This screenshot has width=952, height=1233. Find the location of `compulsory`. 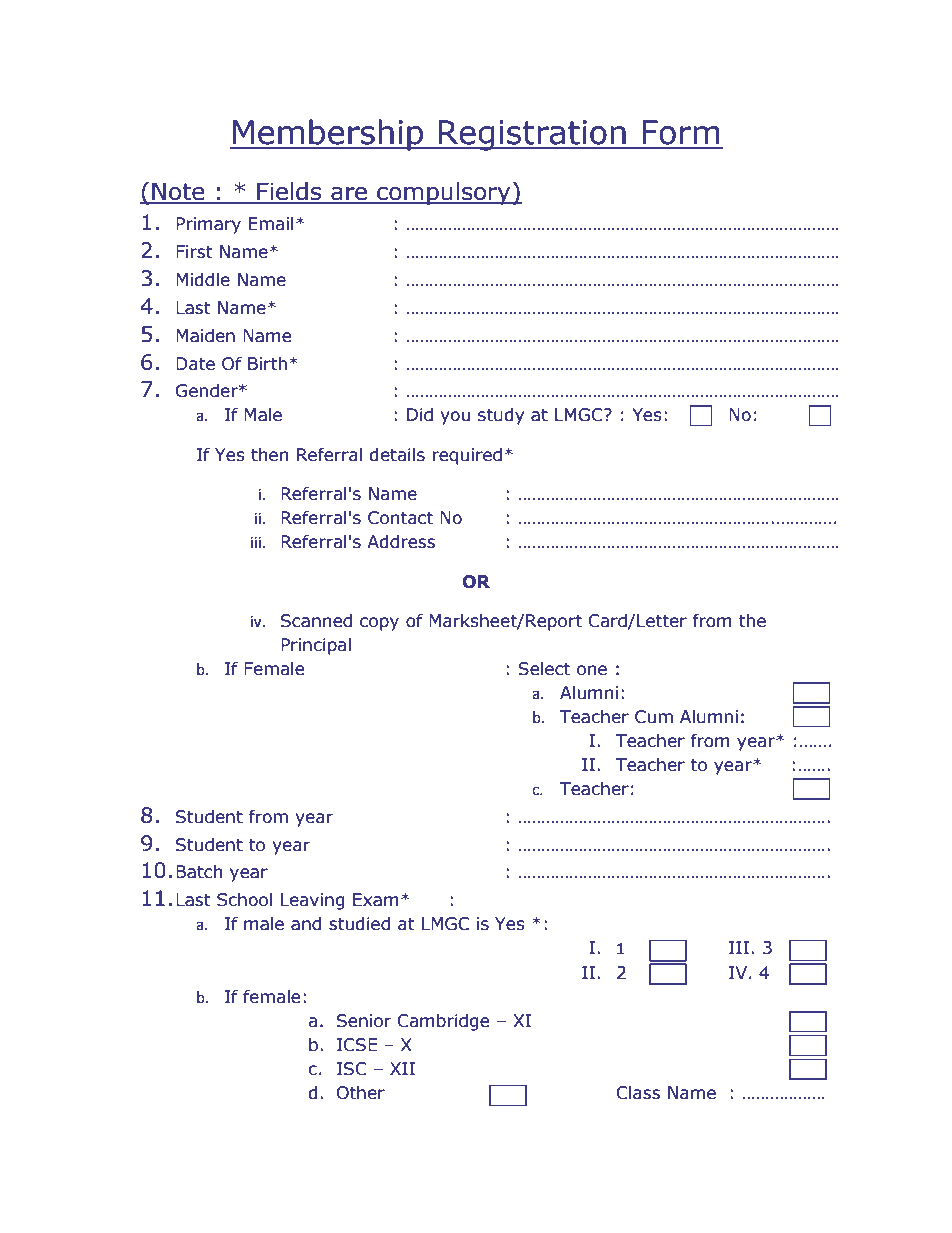

compulsory is located at coordinates (444, 193).
